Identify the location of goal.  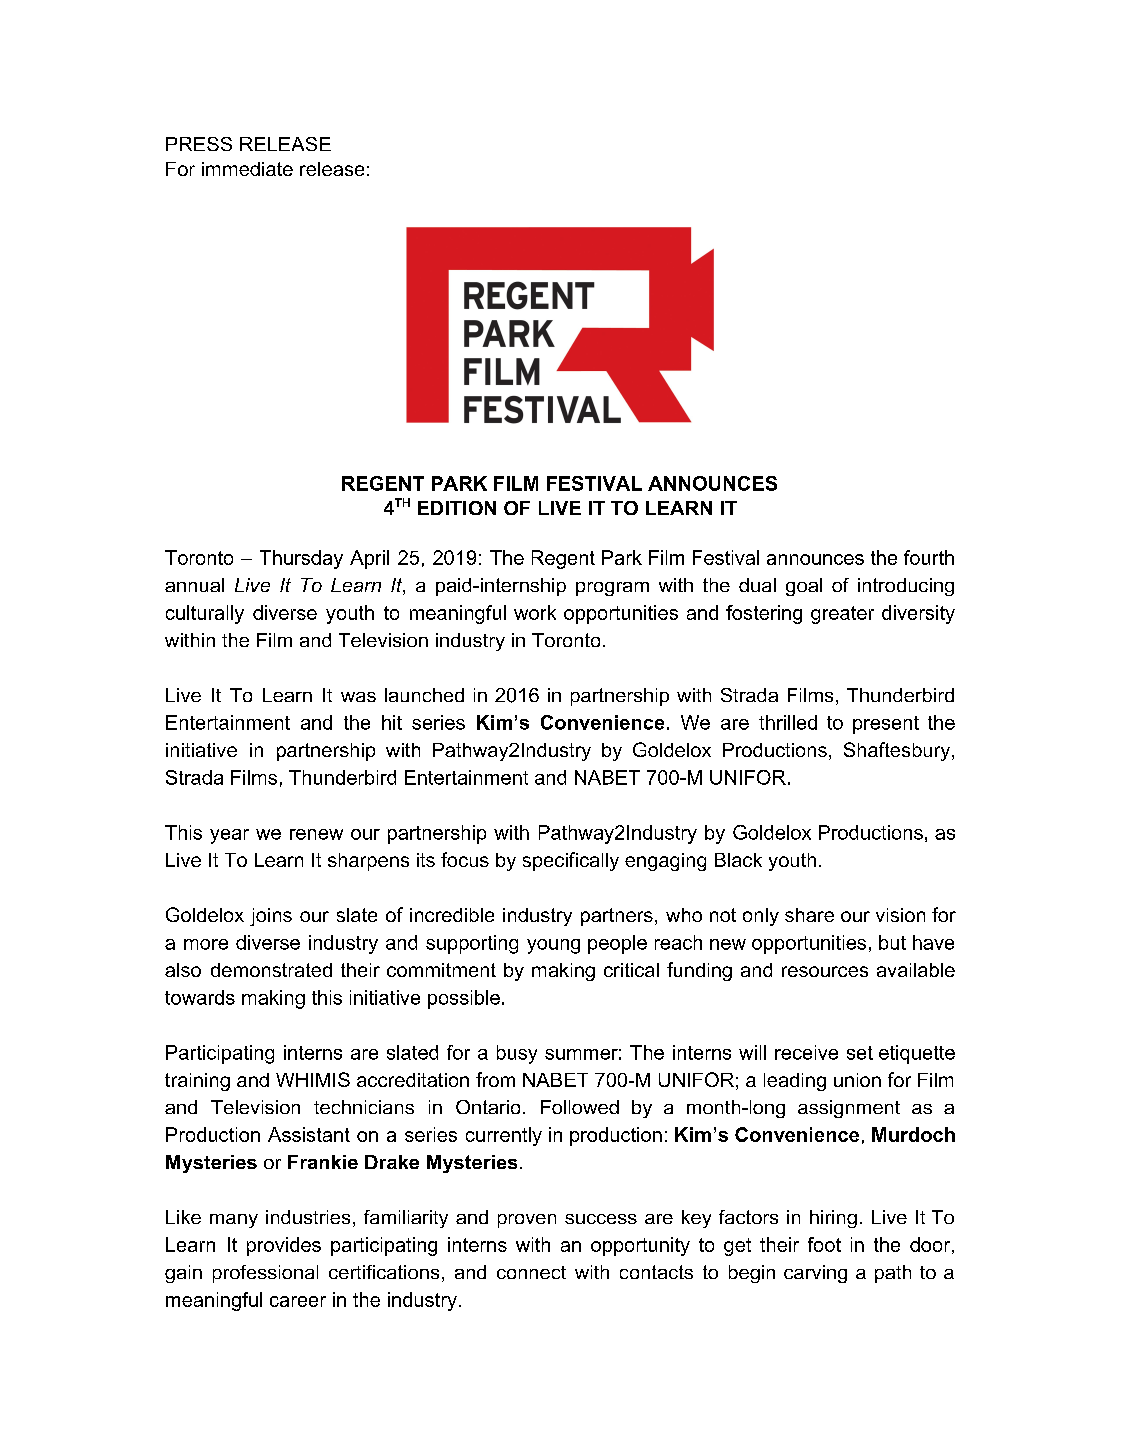
(804, 587).
